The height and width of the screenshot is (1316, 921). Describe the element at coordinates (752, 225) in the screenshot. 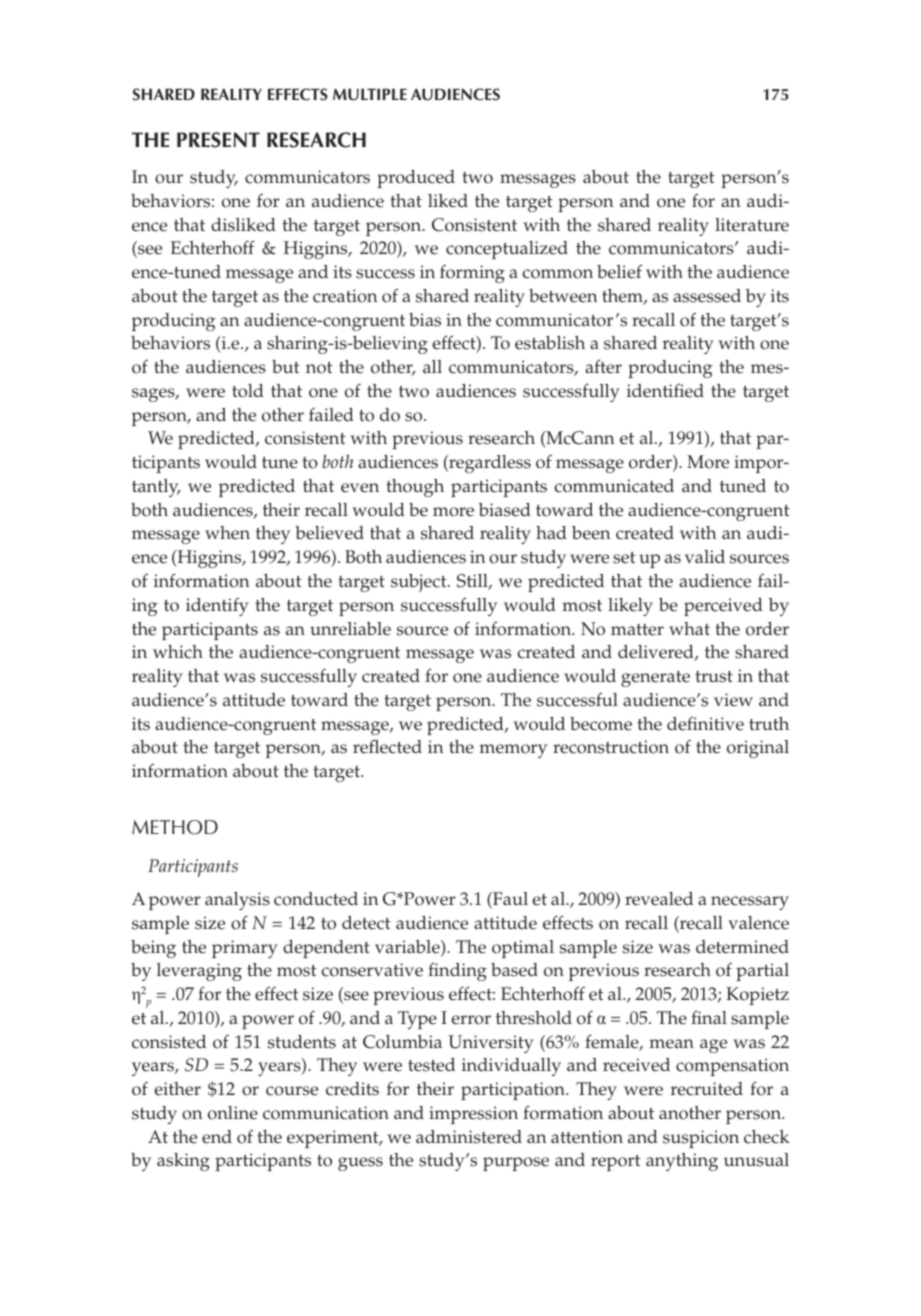

I see `literature` at that location.
